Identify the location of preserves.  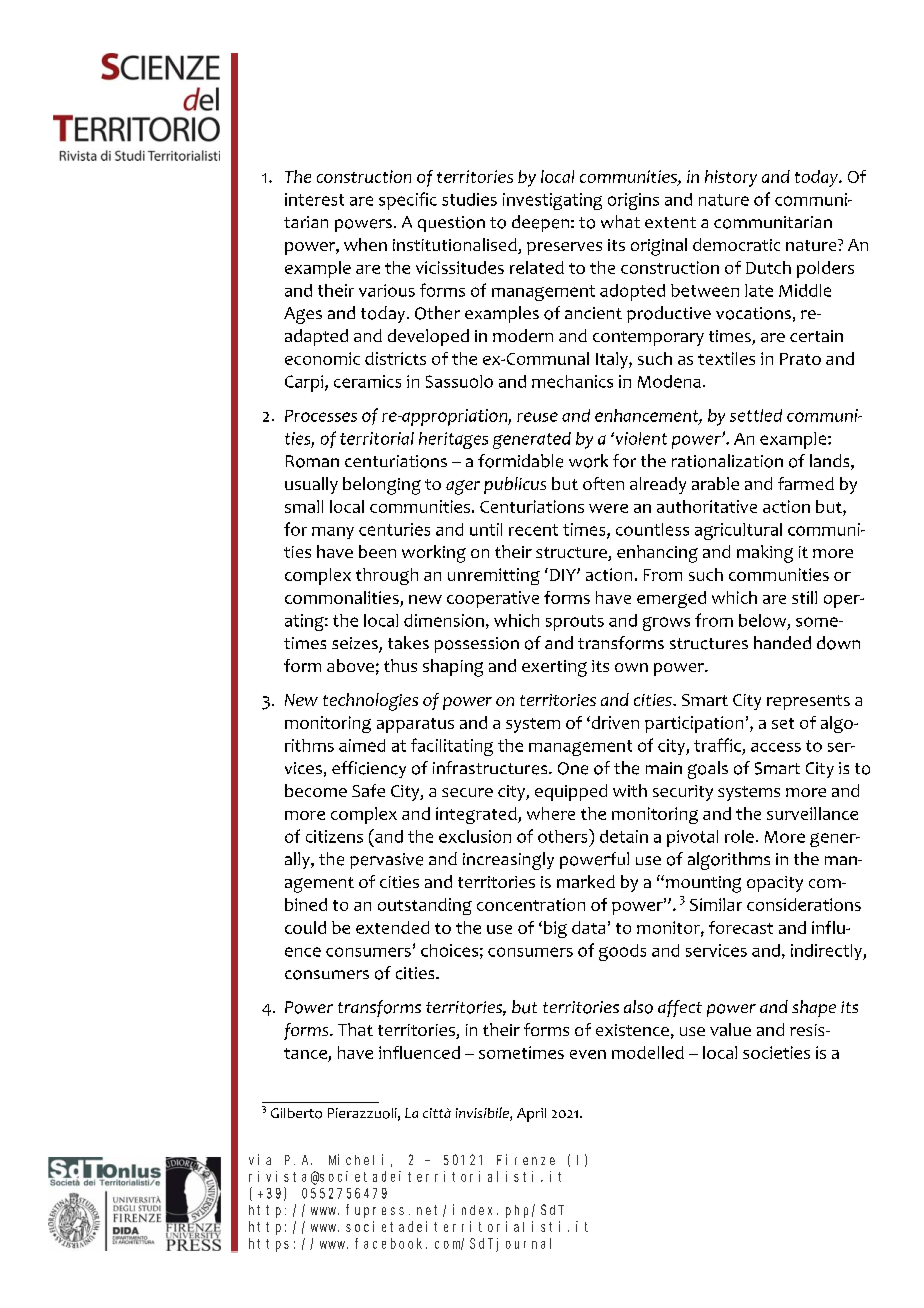
(564, 248).
